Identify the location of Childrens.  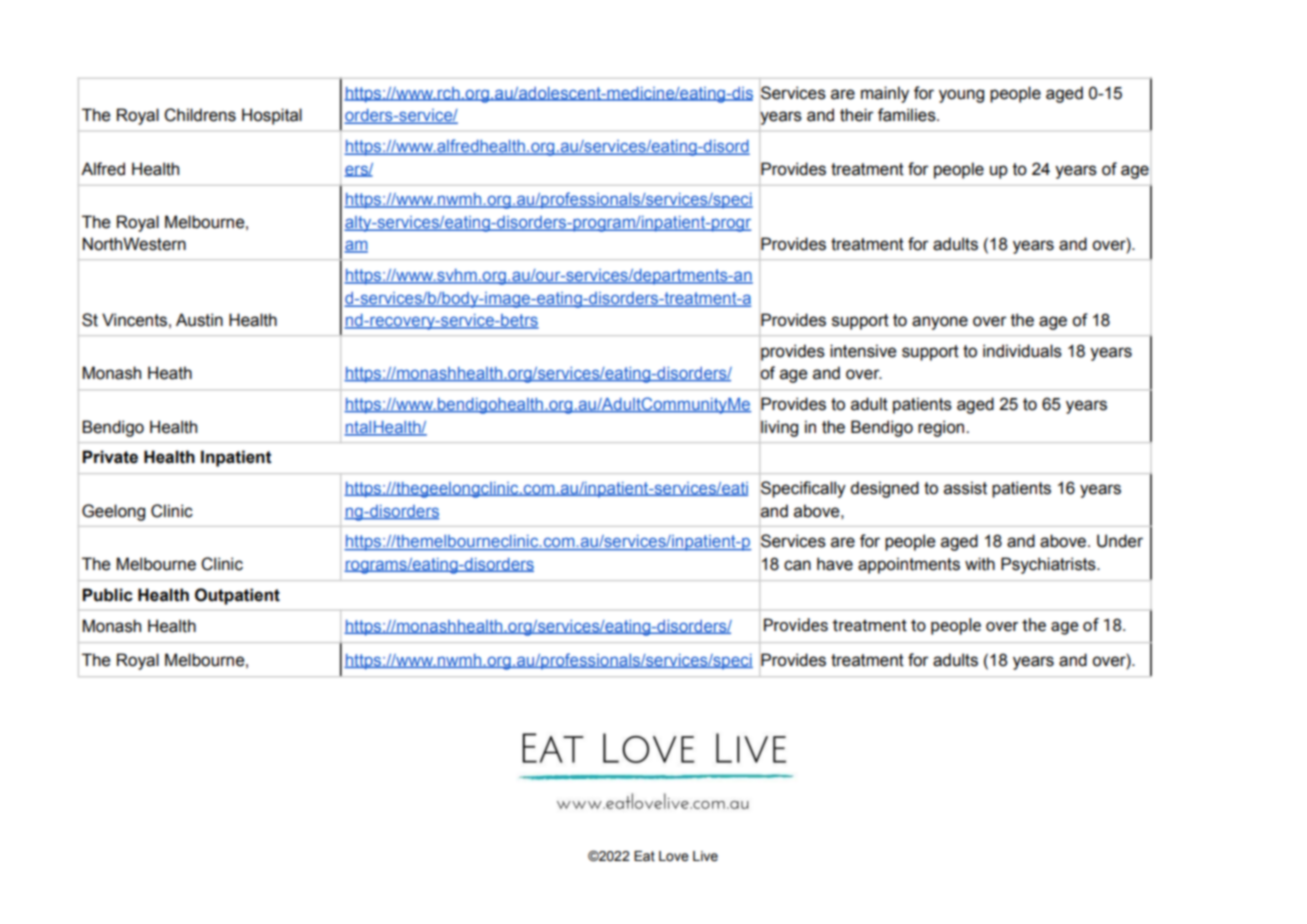
(200, 115).
